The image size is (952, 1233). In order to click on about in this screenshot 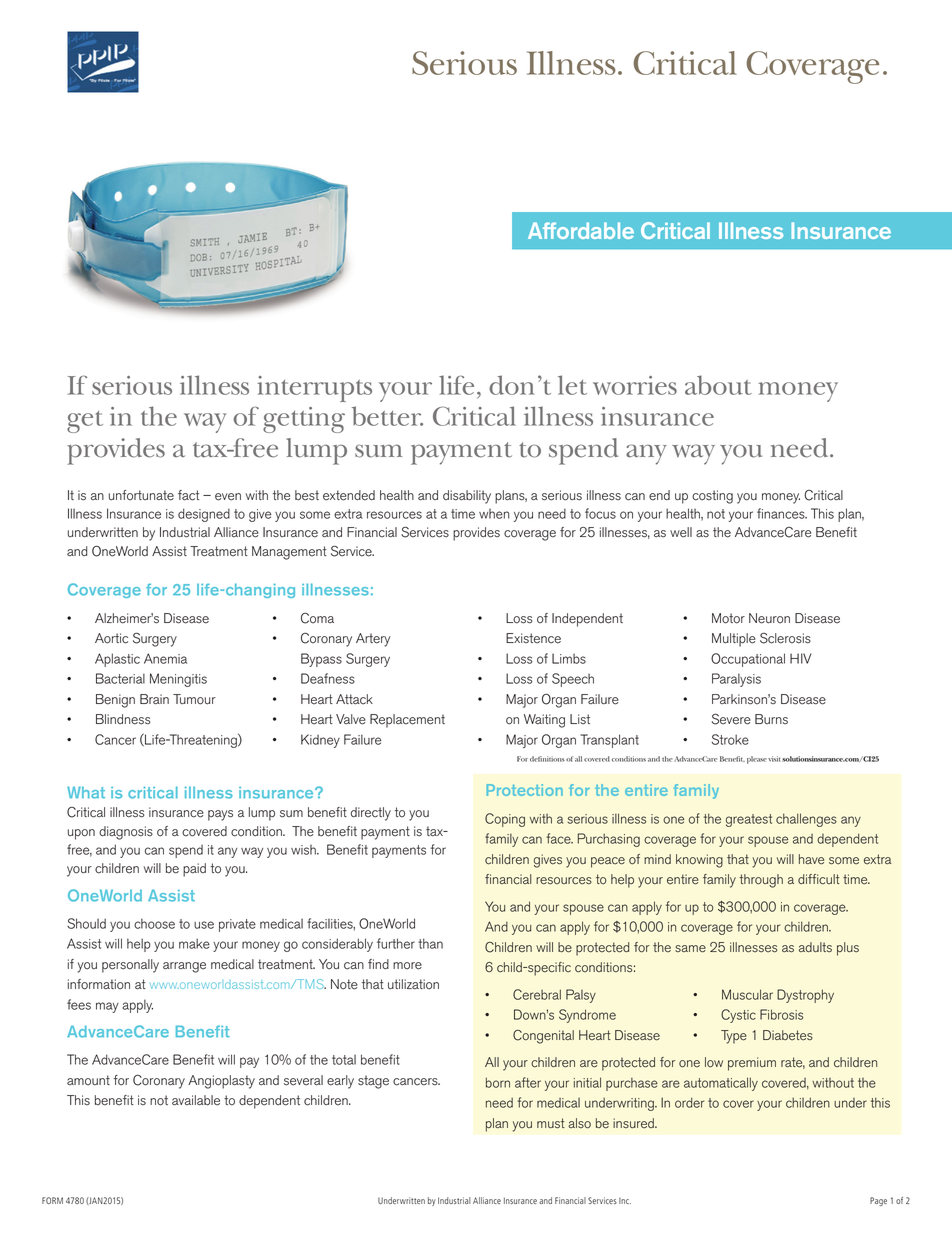, I will do `click(718, 385)`.
